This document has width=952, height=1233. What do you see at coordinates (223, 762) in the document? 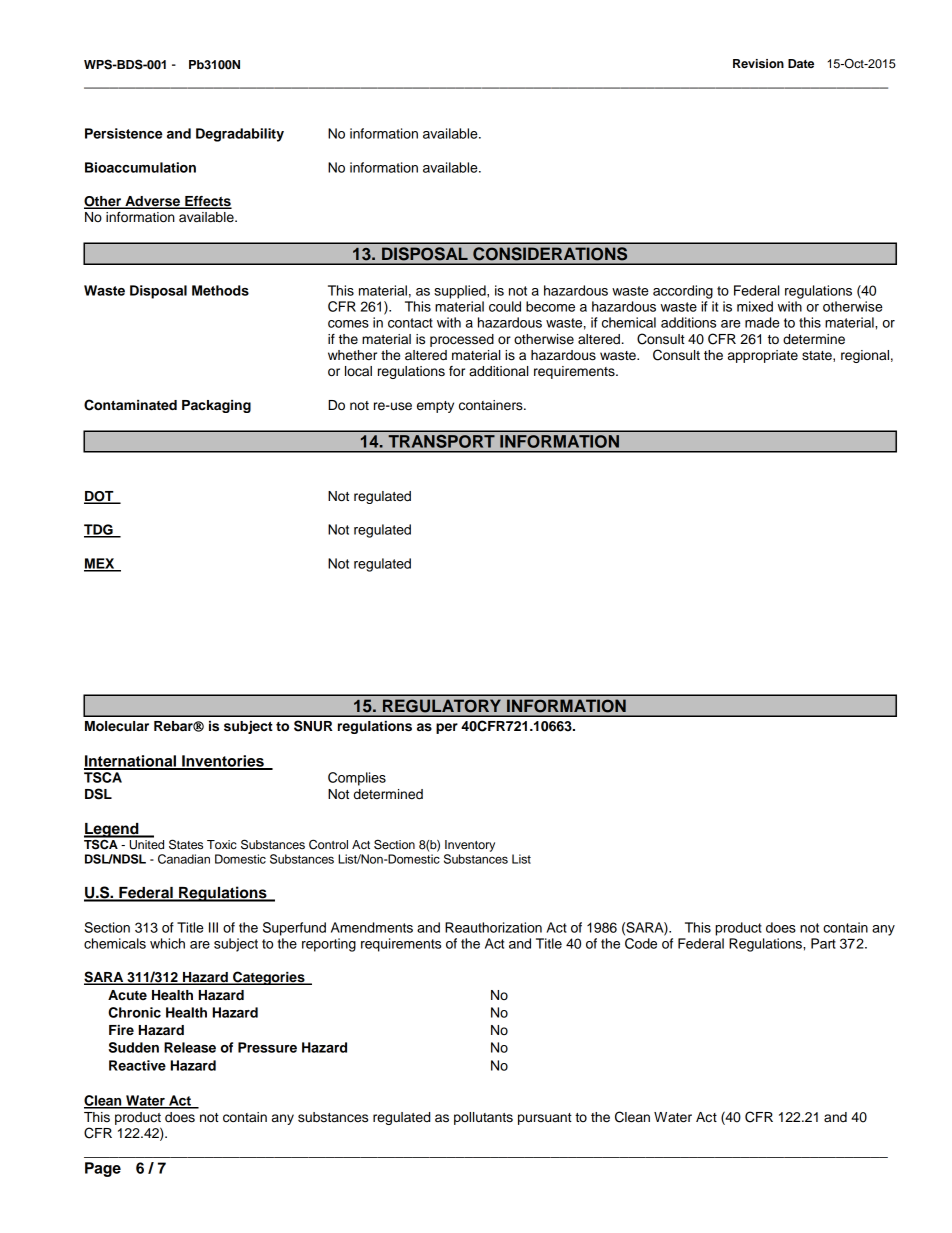
I see `Inventories` at bounding box center [223, 762].
